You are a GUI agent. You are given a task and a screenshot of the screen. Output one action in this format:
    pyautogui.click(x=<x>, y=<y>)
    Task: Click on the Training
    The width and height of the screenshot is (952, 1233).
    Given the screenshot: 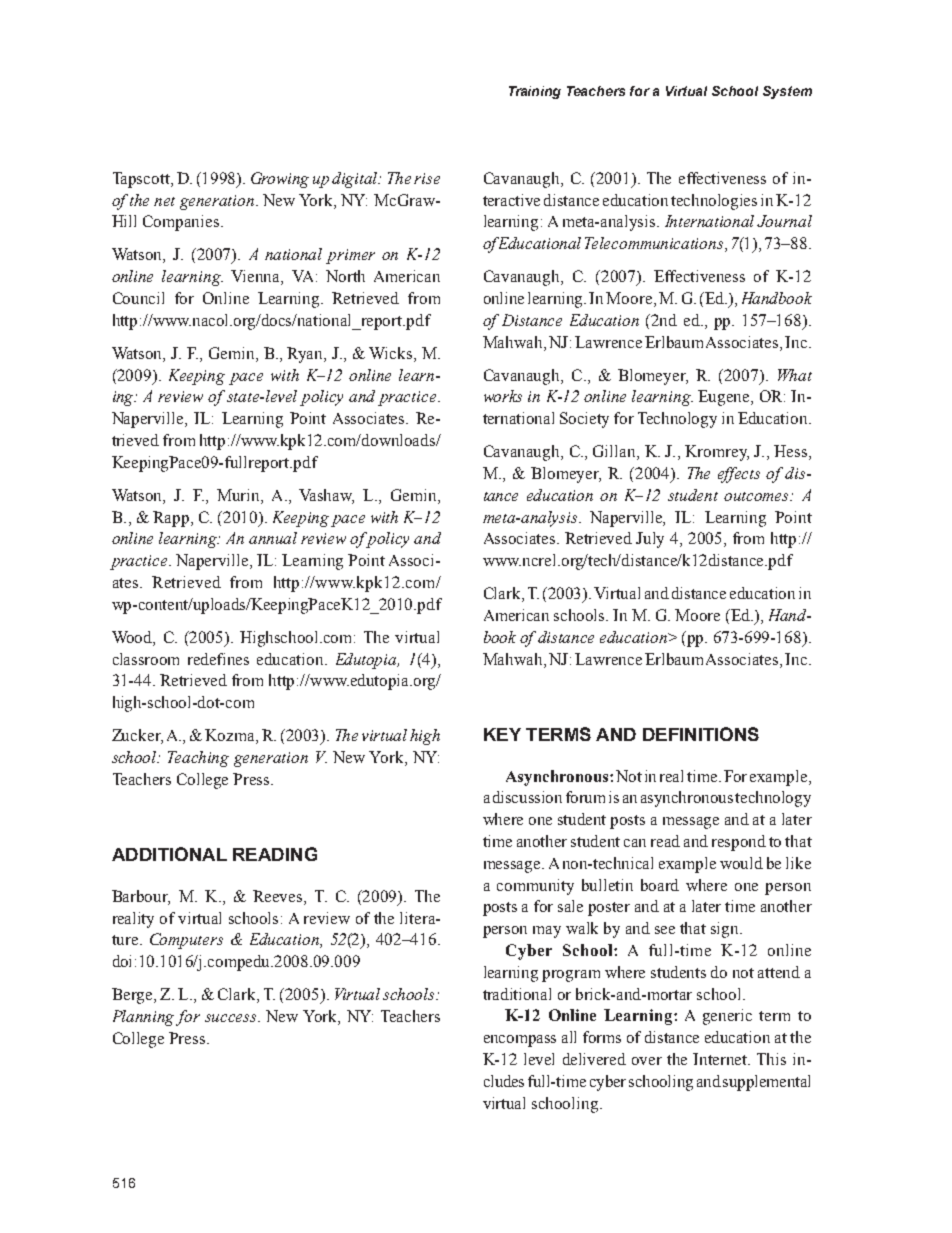 What is the action you would take?
    pyautogui.click(x=535, y=92)
